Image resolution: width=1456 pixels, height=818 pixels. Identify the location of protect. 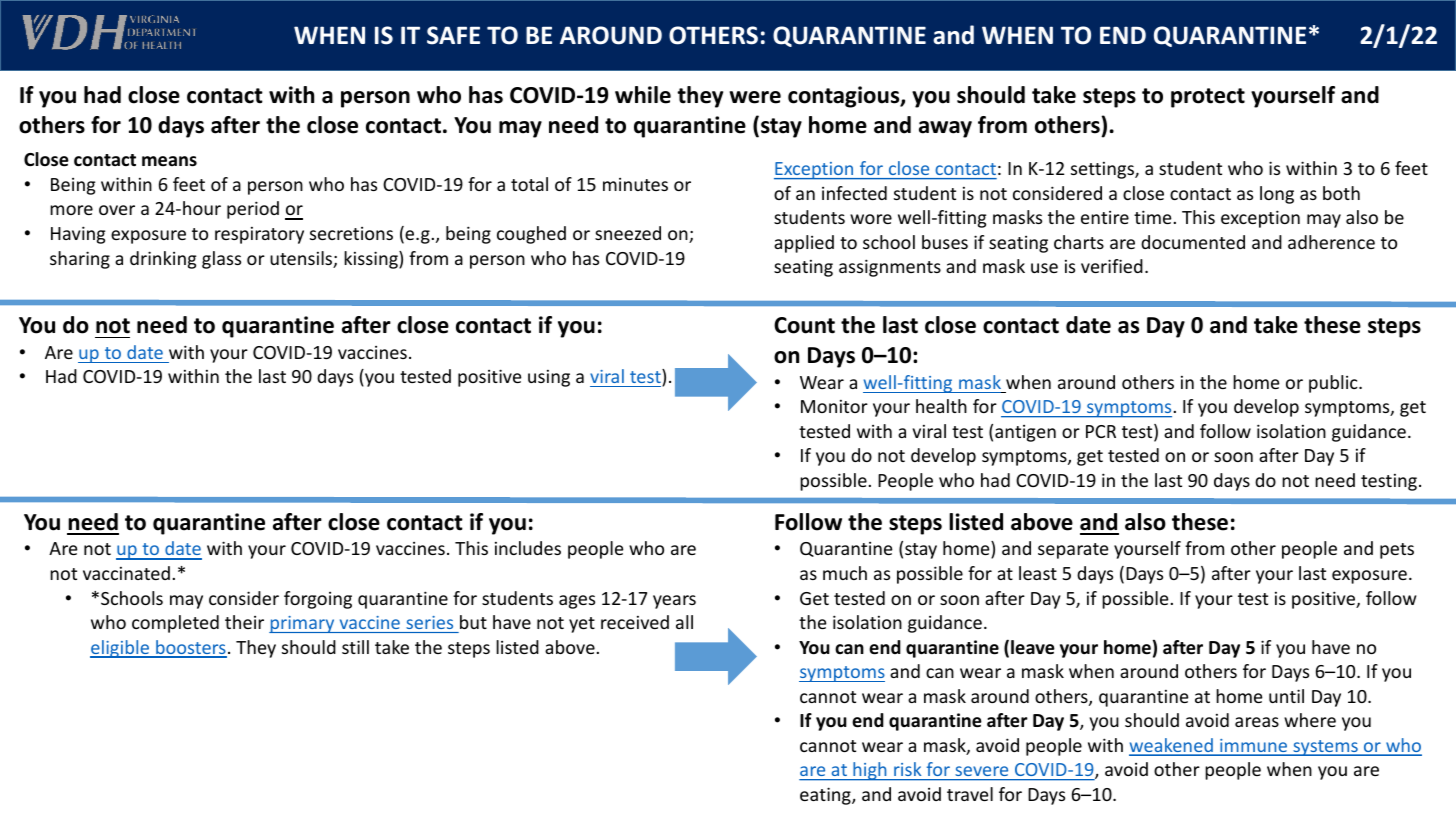
(1208, 98).
